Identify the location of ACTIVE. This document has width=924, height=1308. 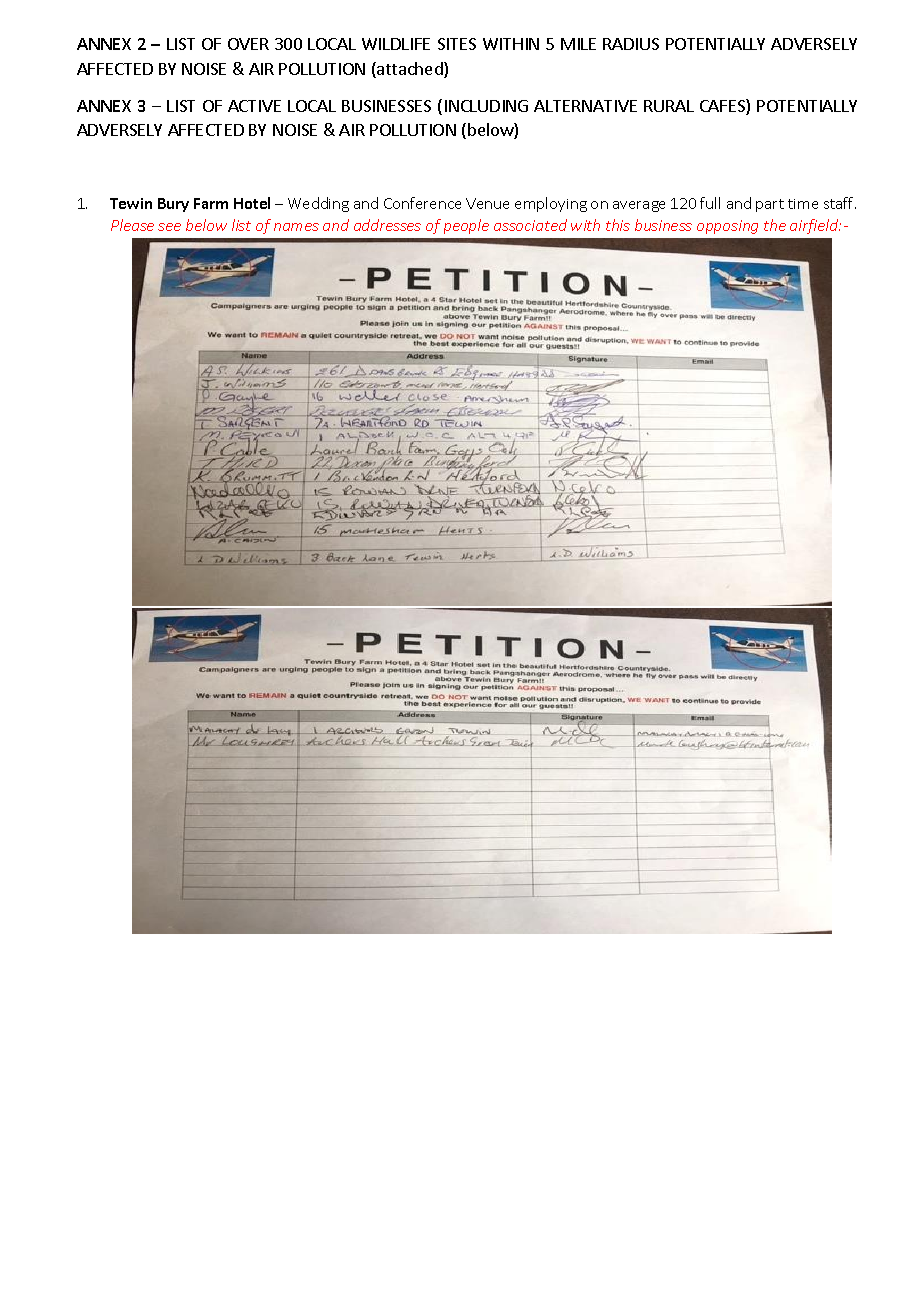
(254, 106).
